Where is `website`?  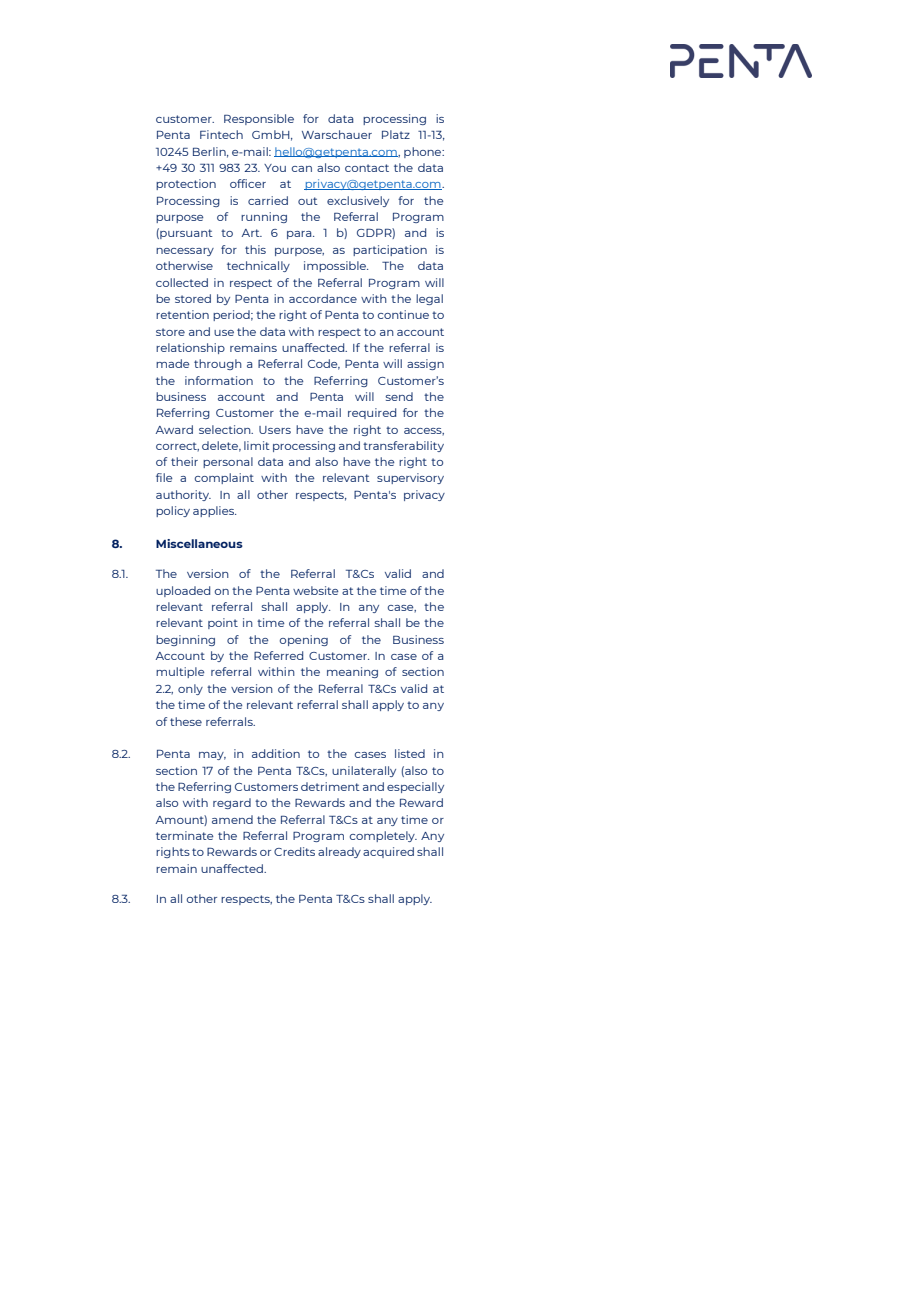 website is located at coordinates (316, 590).
